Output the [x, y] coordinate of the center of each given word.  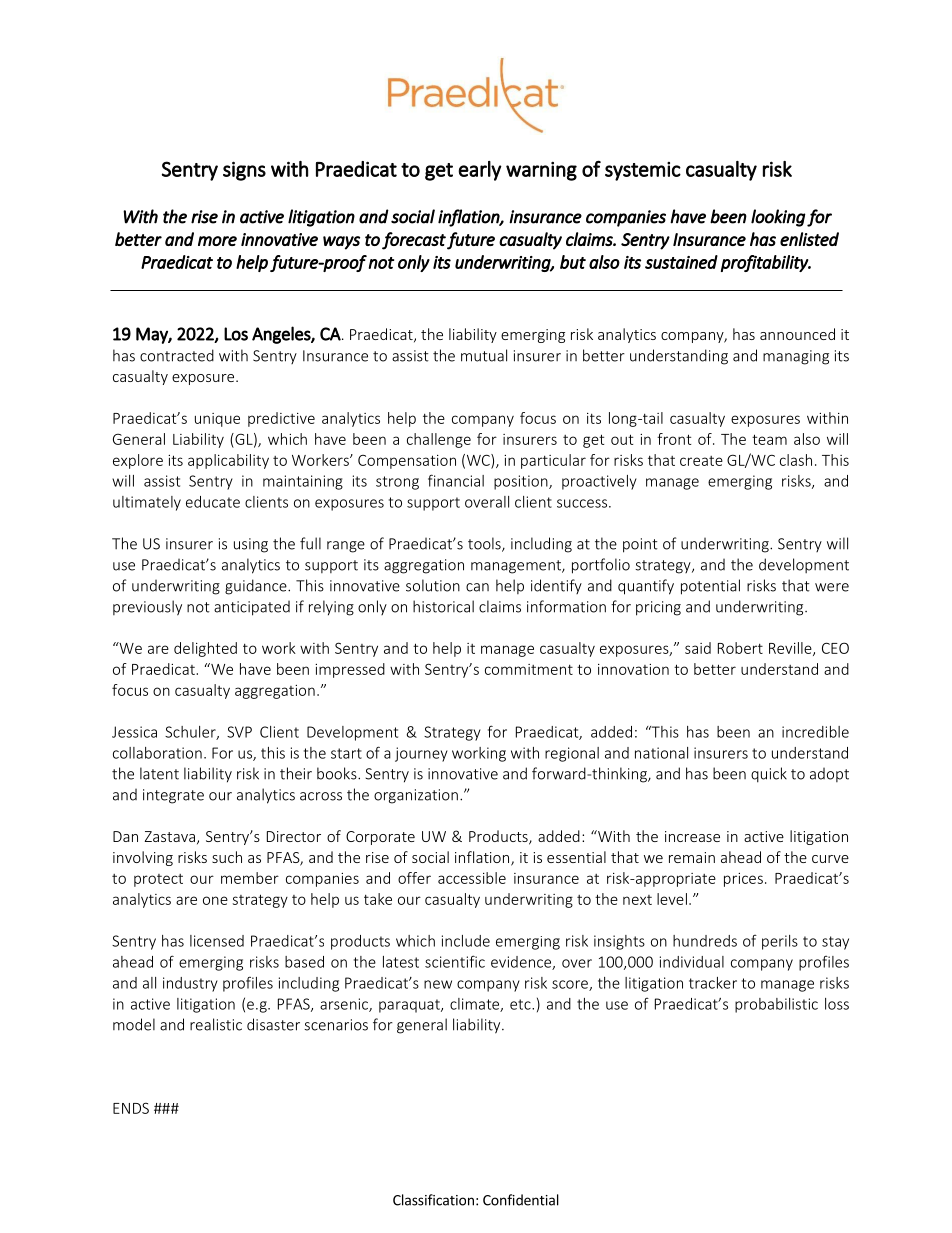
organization [416, 796]
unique [217, 420]
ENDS [131, 1108]
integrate [173, 796]
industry [190, 984]
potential [710, 587]
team [769, 439]
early [480, 171]
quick [769, 775]
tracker [713, 983]
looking [778, 218]
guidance [257, 587]
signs [244, 171]
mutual [484, 355]
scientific [455, 961]
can [477, 587]
